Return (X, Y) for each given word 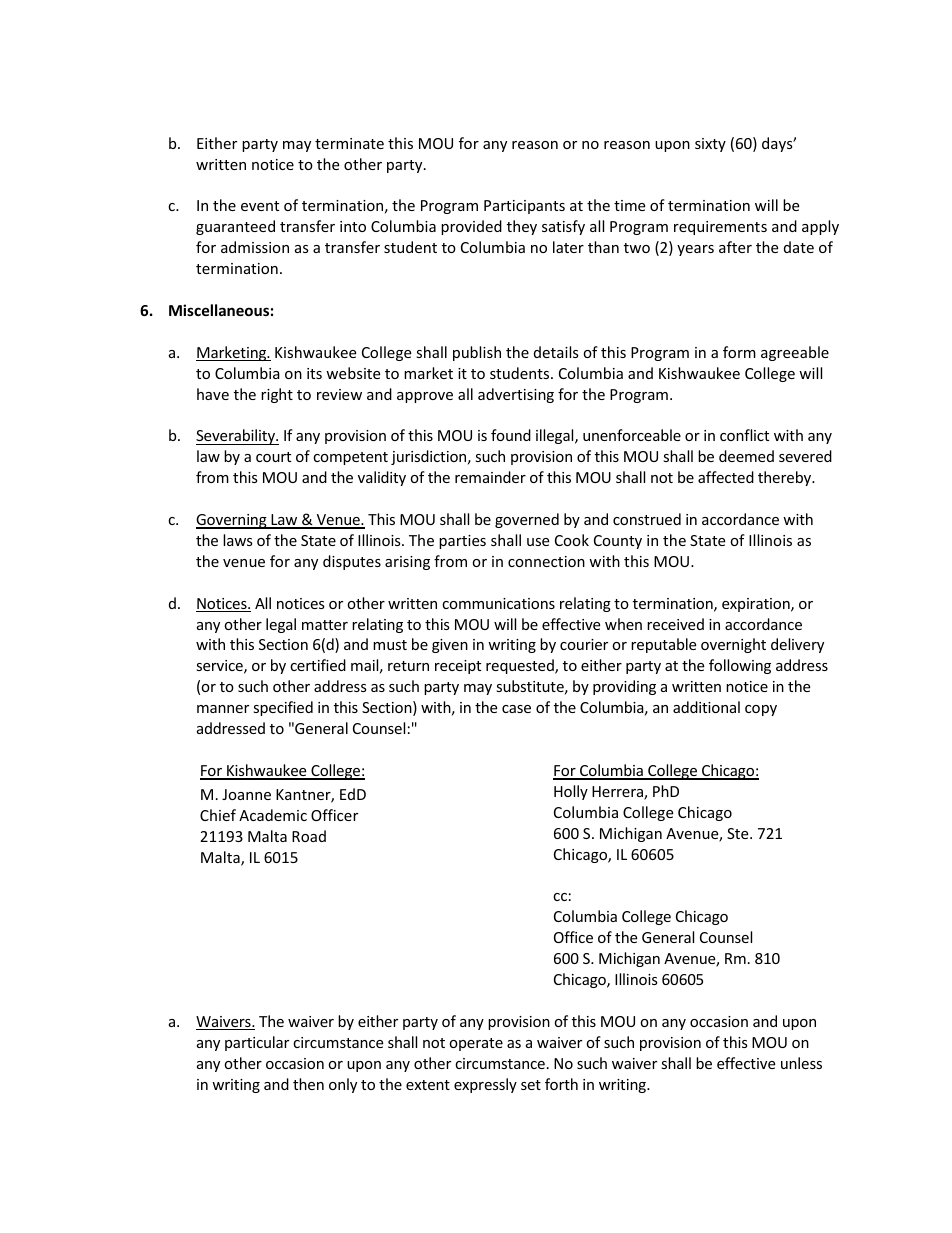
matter (325, 625)
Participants (524, 207)
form (739, 352)
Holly (571, 792)
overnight (733, 645)
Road (309, 836)
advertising (516, 395)
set (531, 1085)
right (277, 395)
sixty (710, 145)
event (260, 206)
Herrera (618, 793)
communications (498, 603)
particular (257, 1043)
